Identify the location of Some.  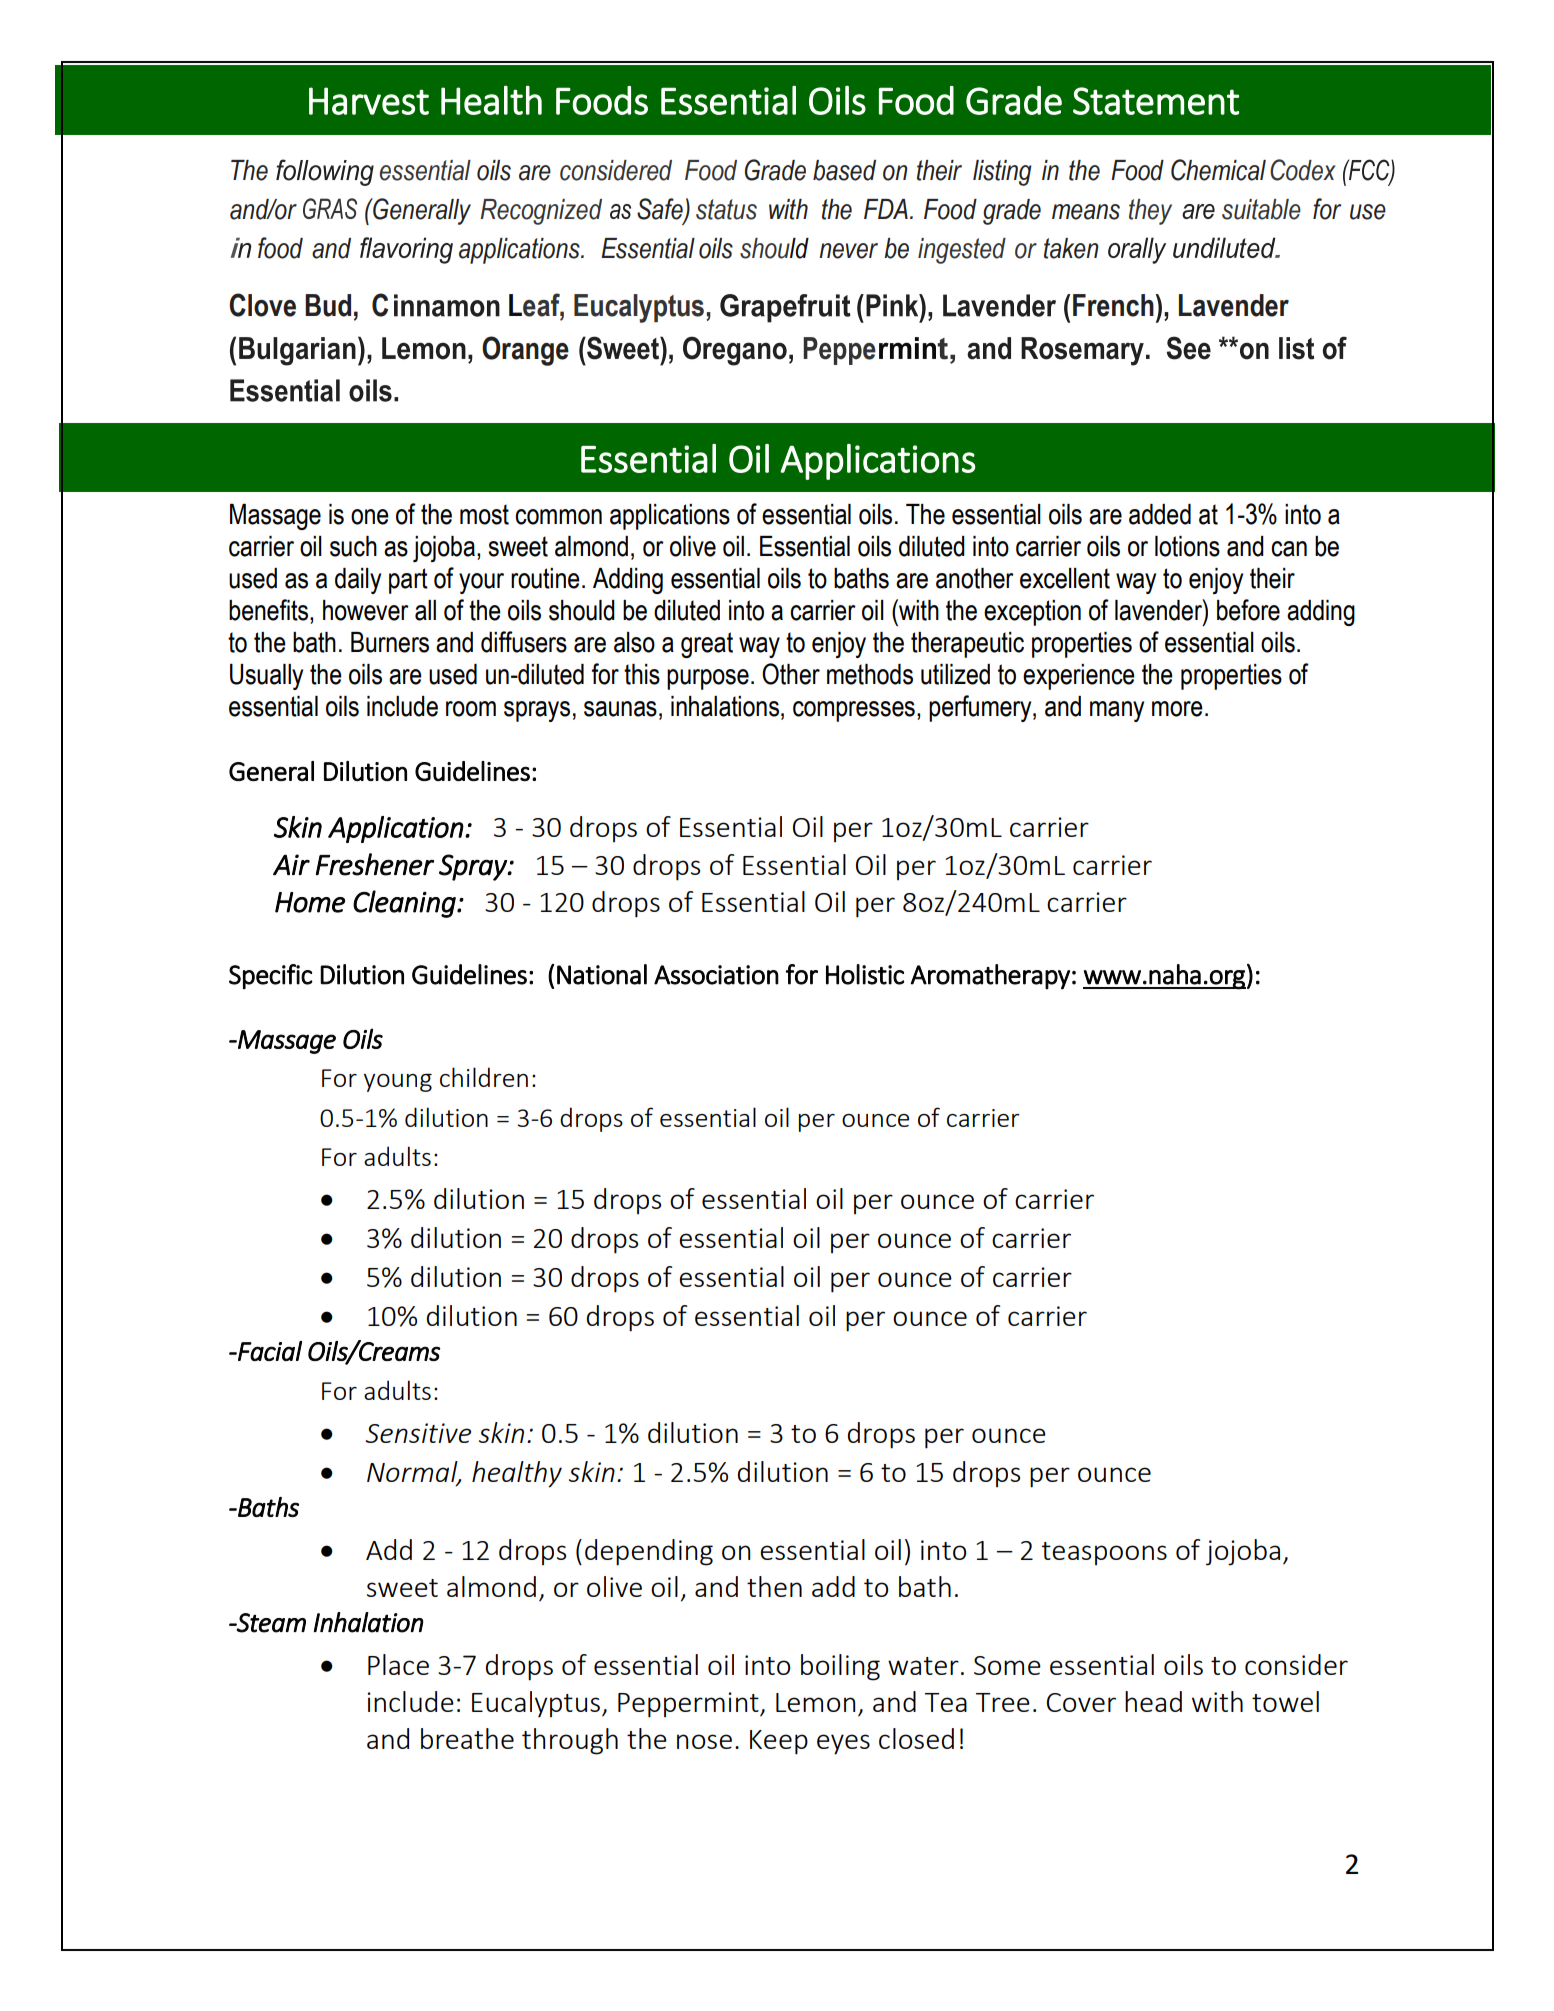
(1007, 1665).
